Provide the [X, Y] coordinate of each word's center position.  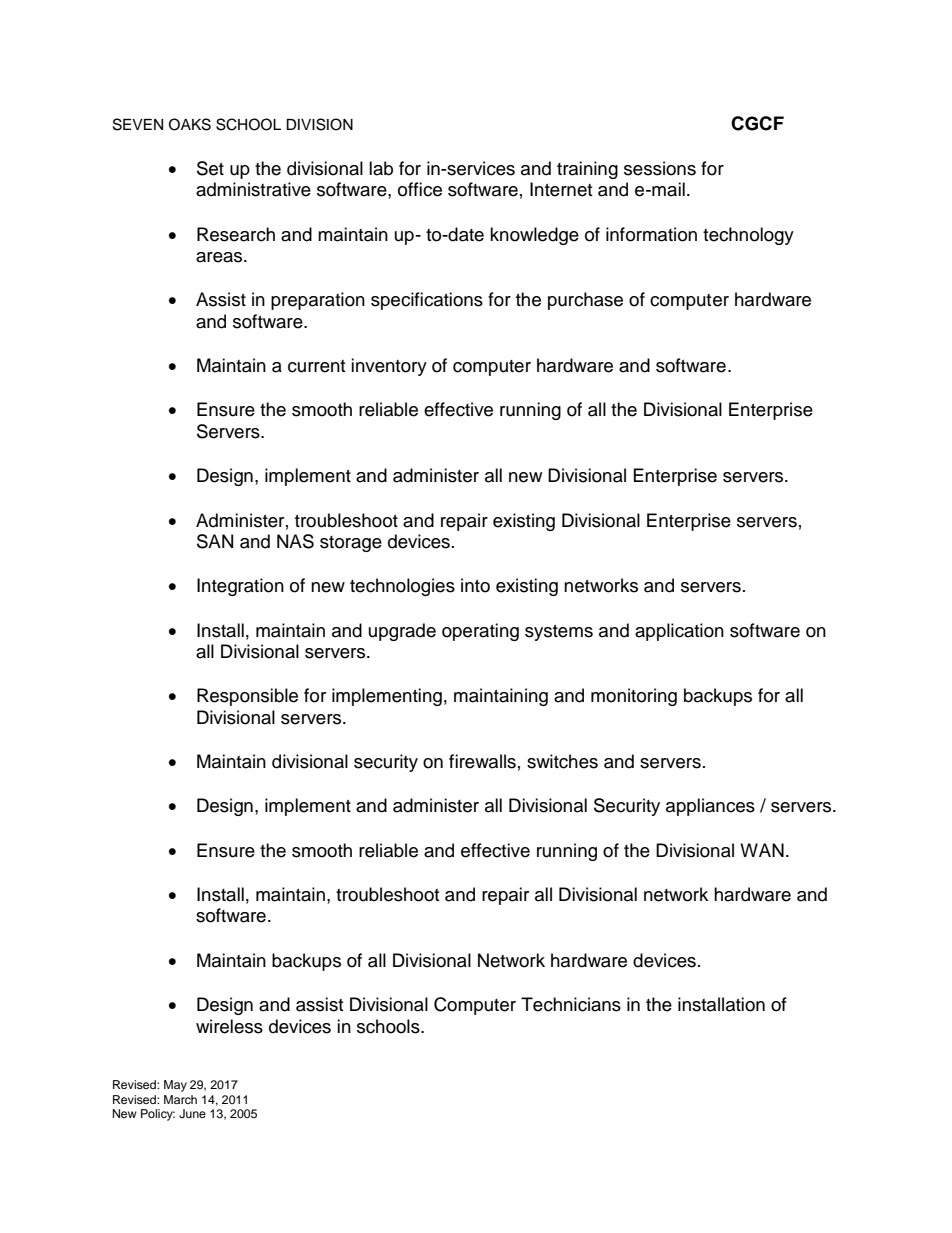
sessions [660, 168]
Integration [240, 587]
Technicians [571, 1004]
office [420, 189]
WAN [762, 850]
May [175, 1086]
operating [480, 632]
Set [210, 168]
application [679, 632]
